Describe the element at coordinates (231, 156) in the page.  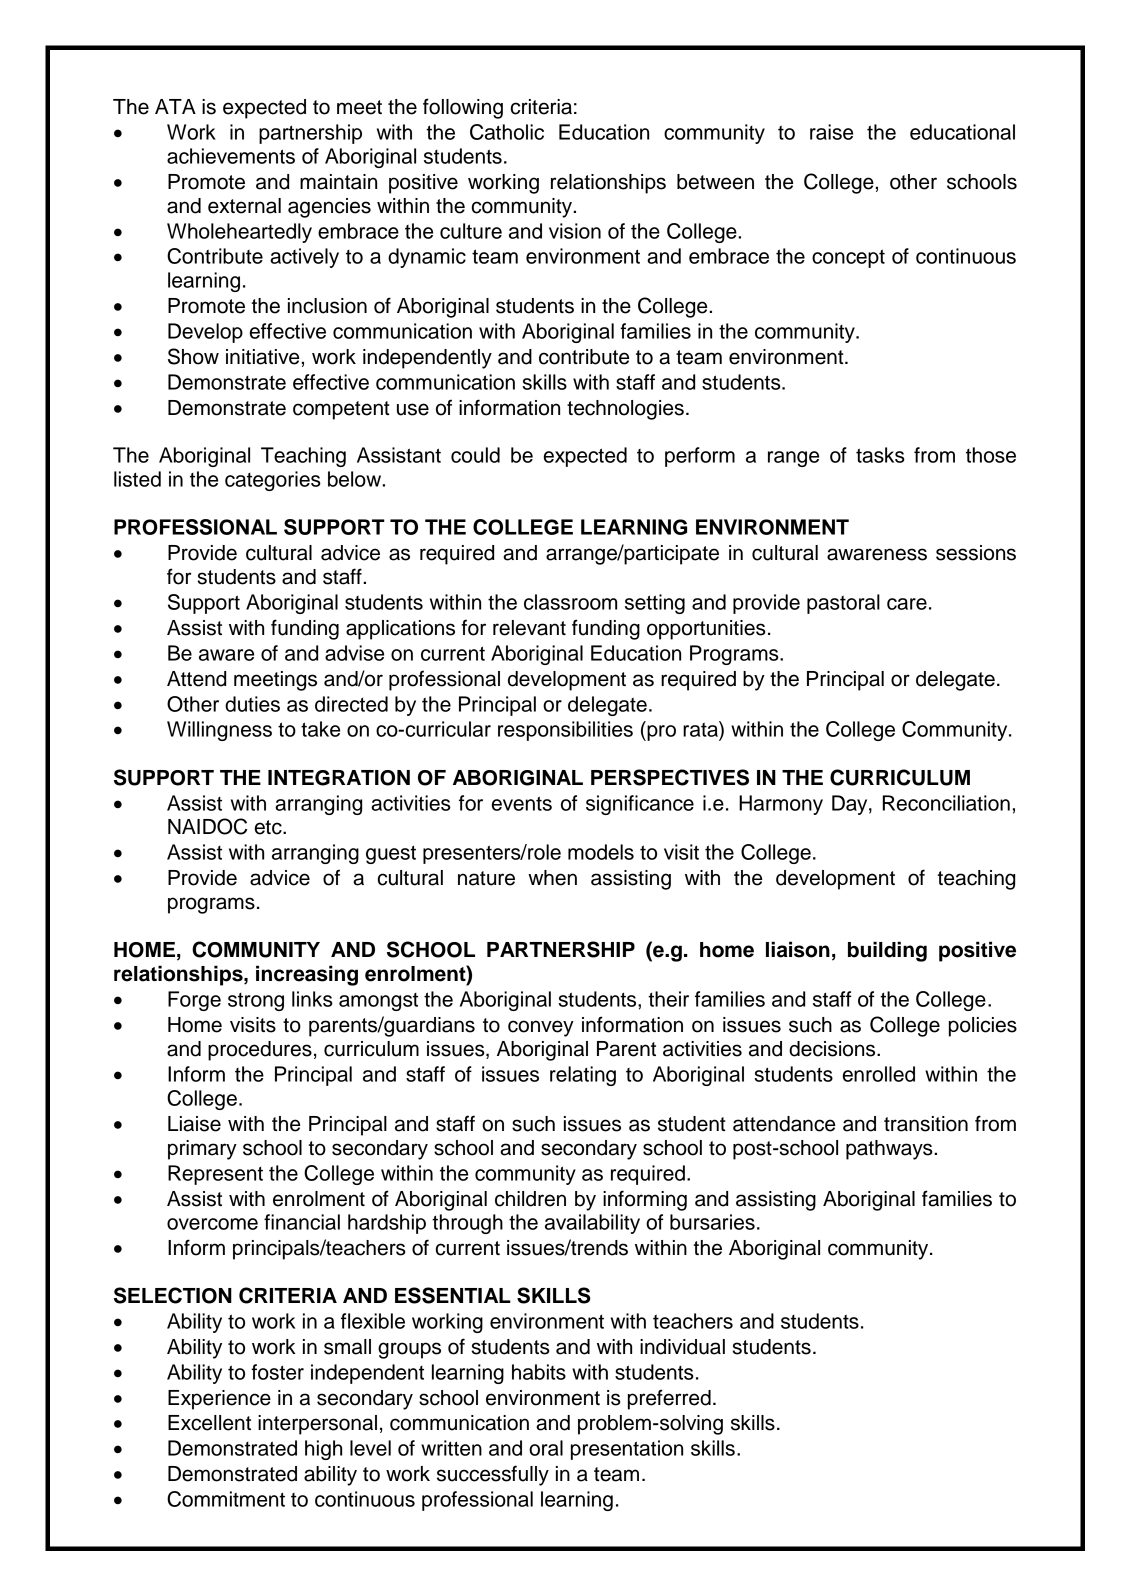
I see `achievements` at that location.
